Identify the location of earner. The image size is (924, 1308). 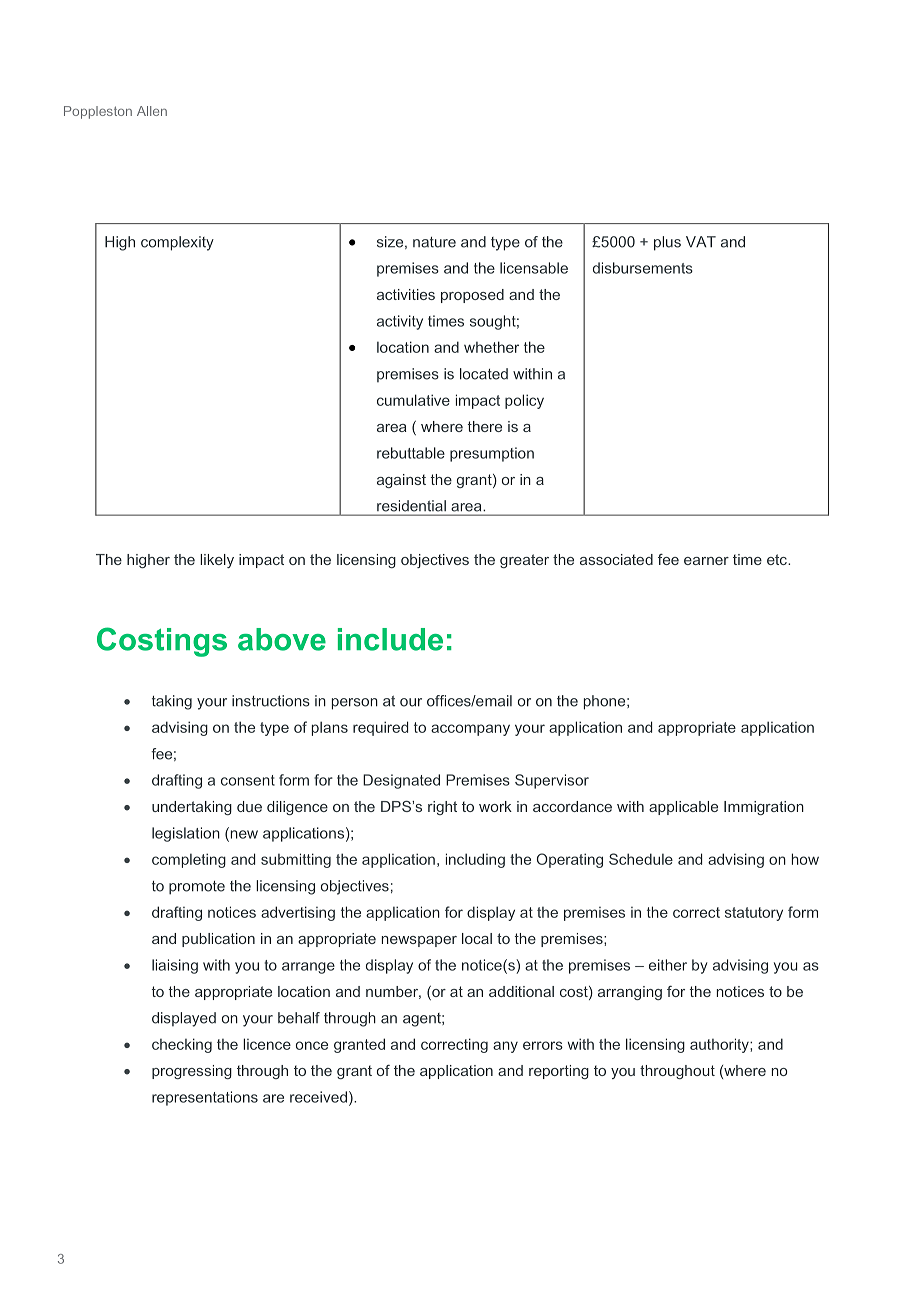
(706, 561).
